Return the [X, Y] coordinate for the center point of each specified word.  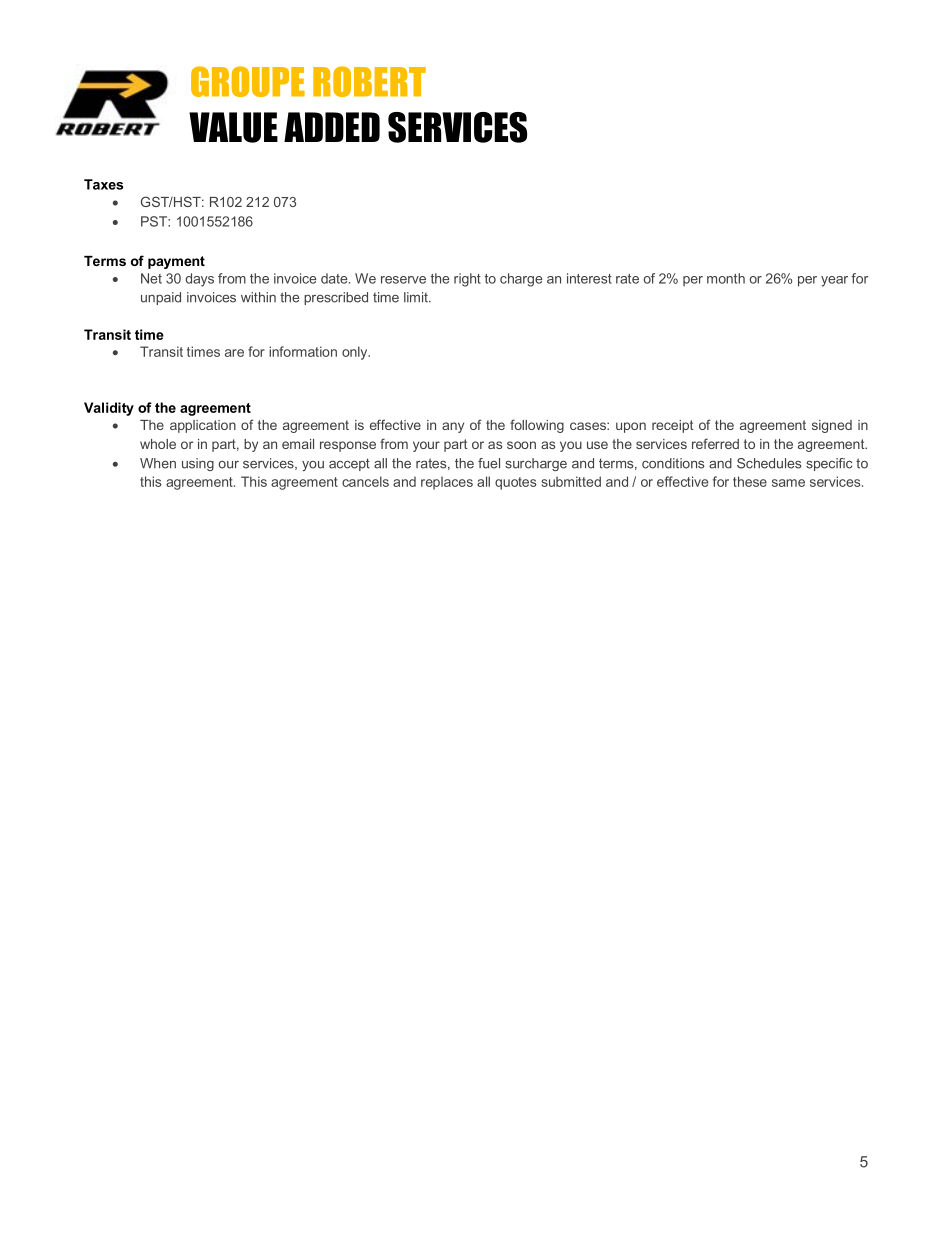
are [234, 353]
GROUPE [248, 81]
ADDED [332, 127]
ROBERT [369, 81]
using [198, 464]
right [467, 280]
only [356, 353]
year [834, 281]
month [726, 278]
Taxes [103, 184]
